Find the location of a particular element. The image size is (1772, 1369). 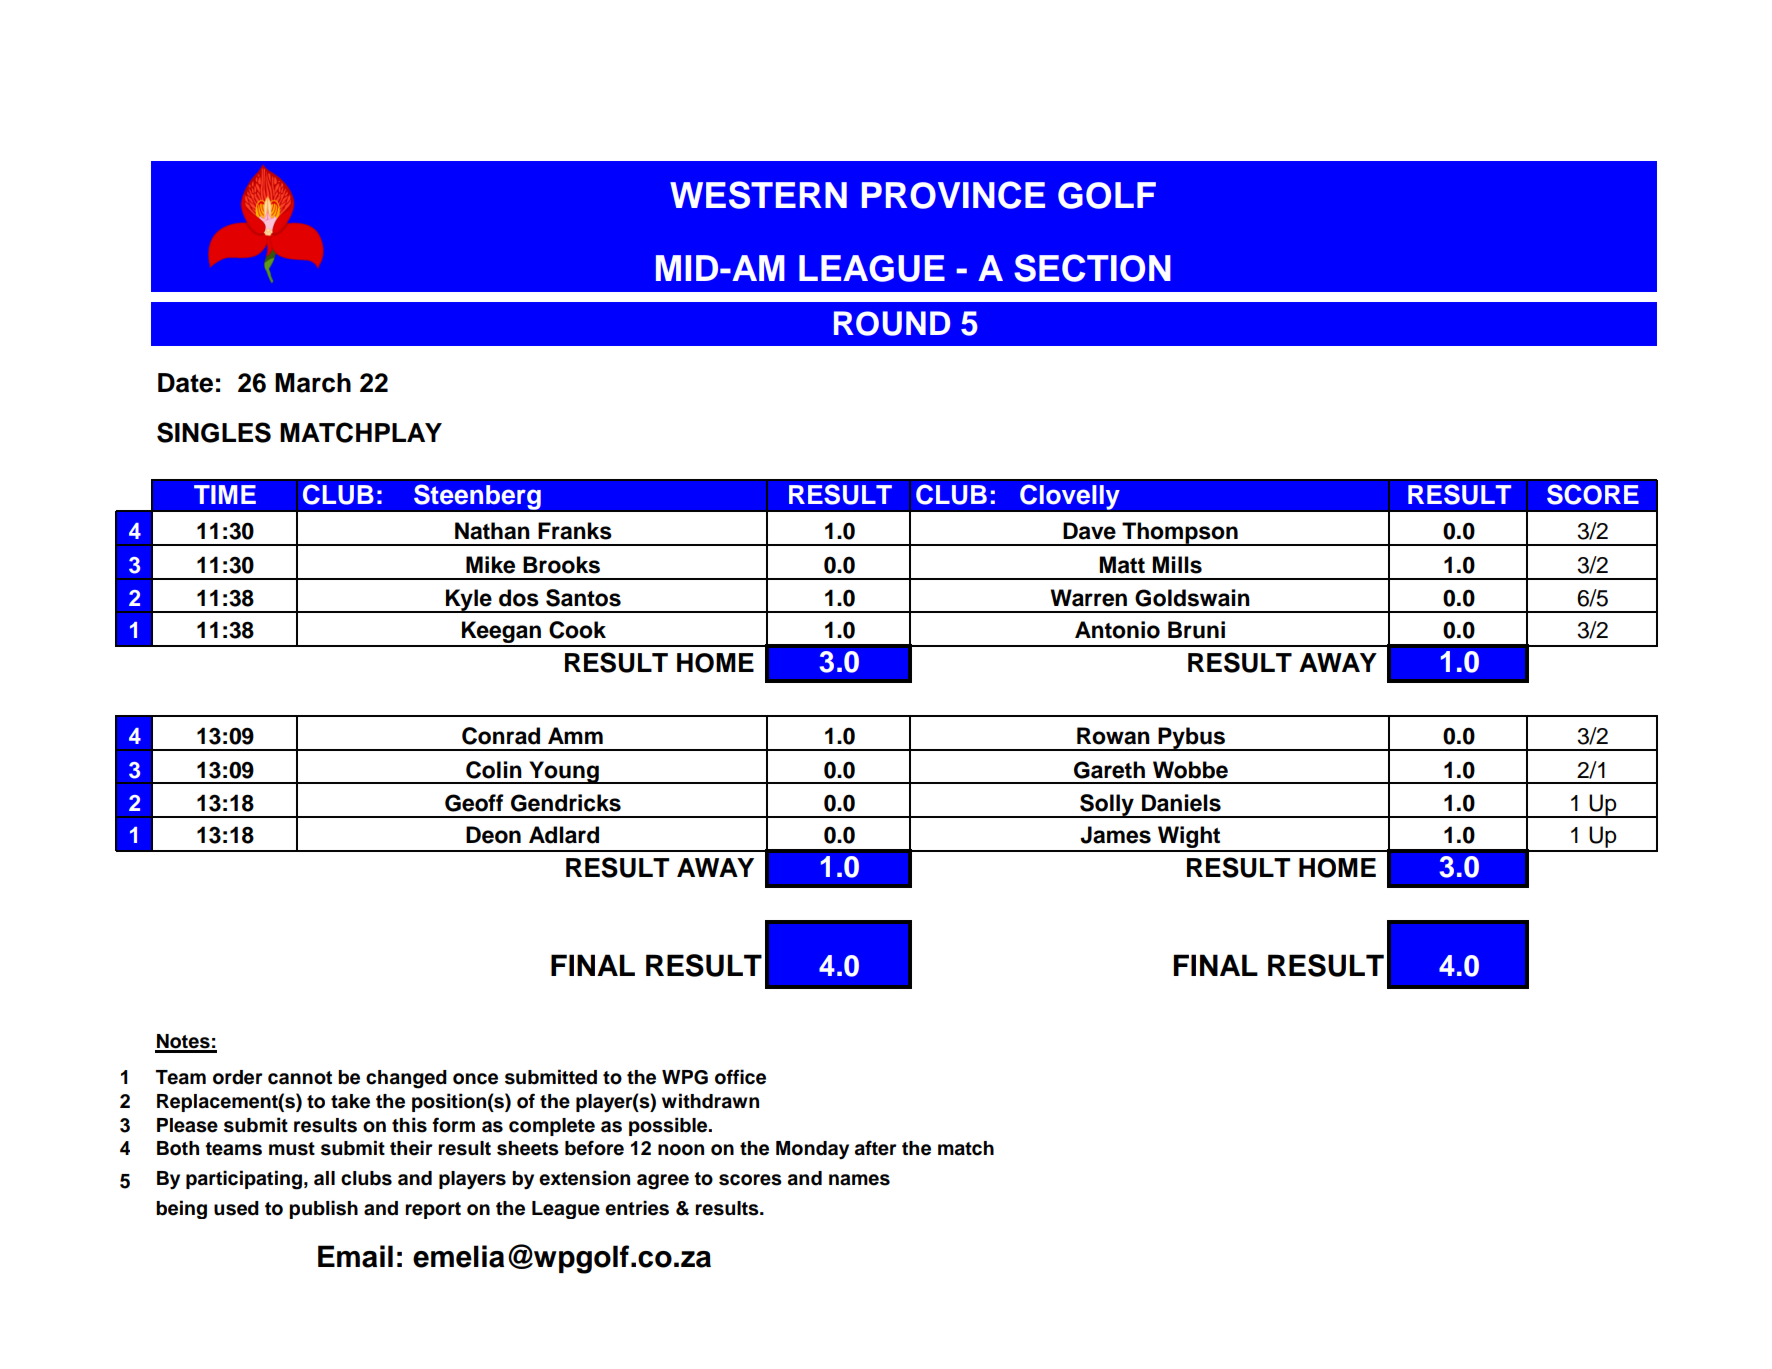

Dave is located at coordinates (1089, 531).
